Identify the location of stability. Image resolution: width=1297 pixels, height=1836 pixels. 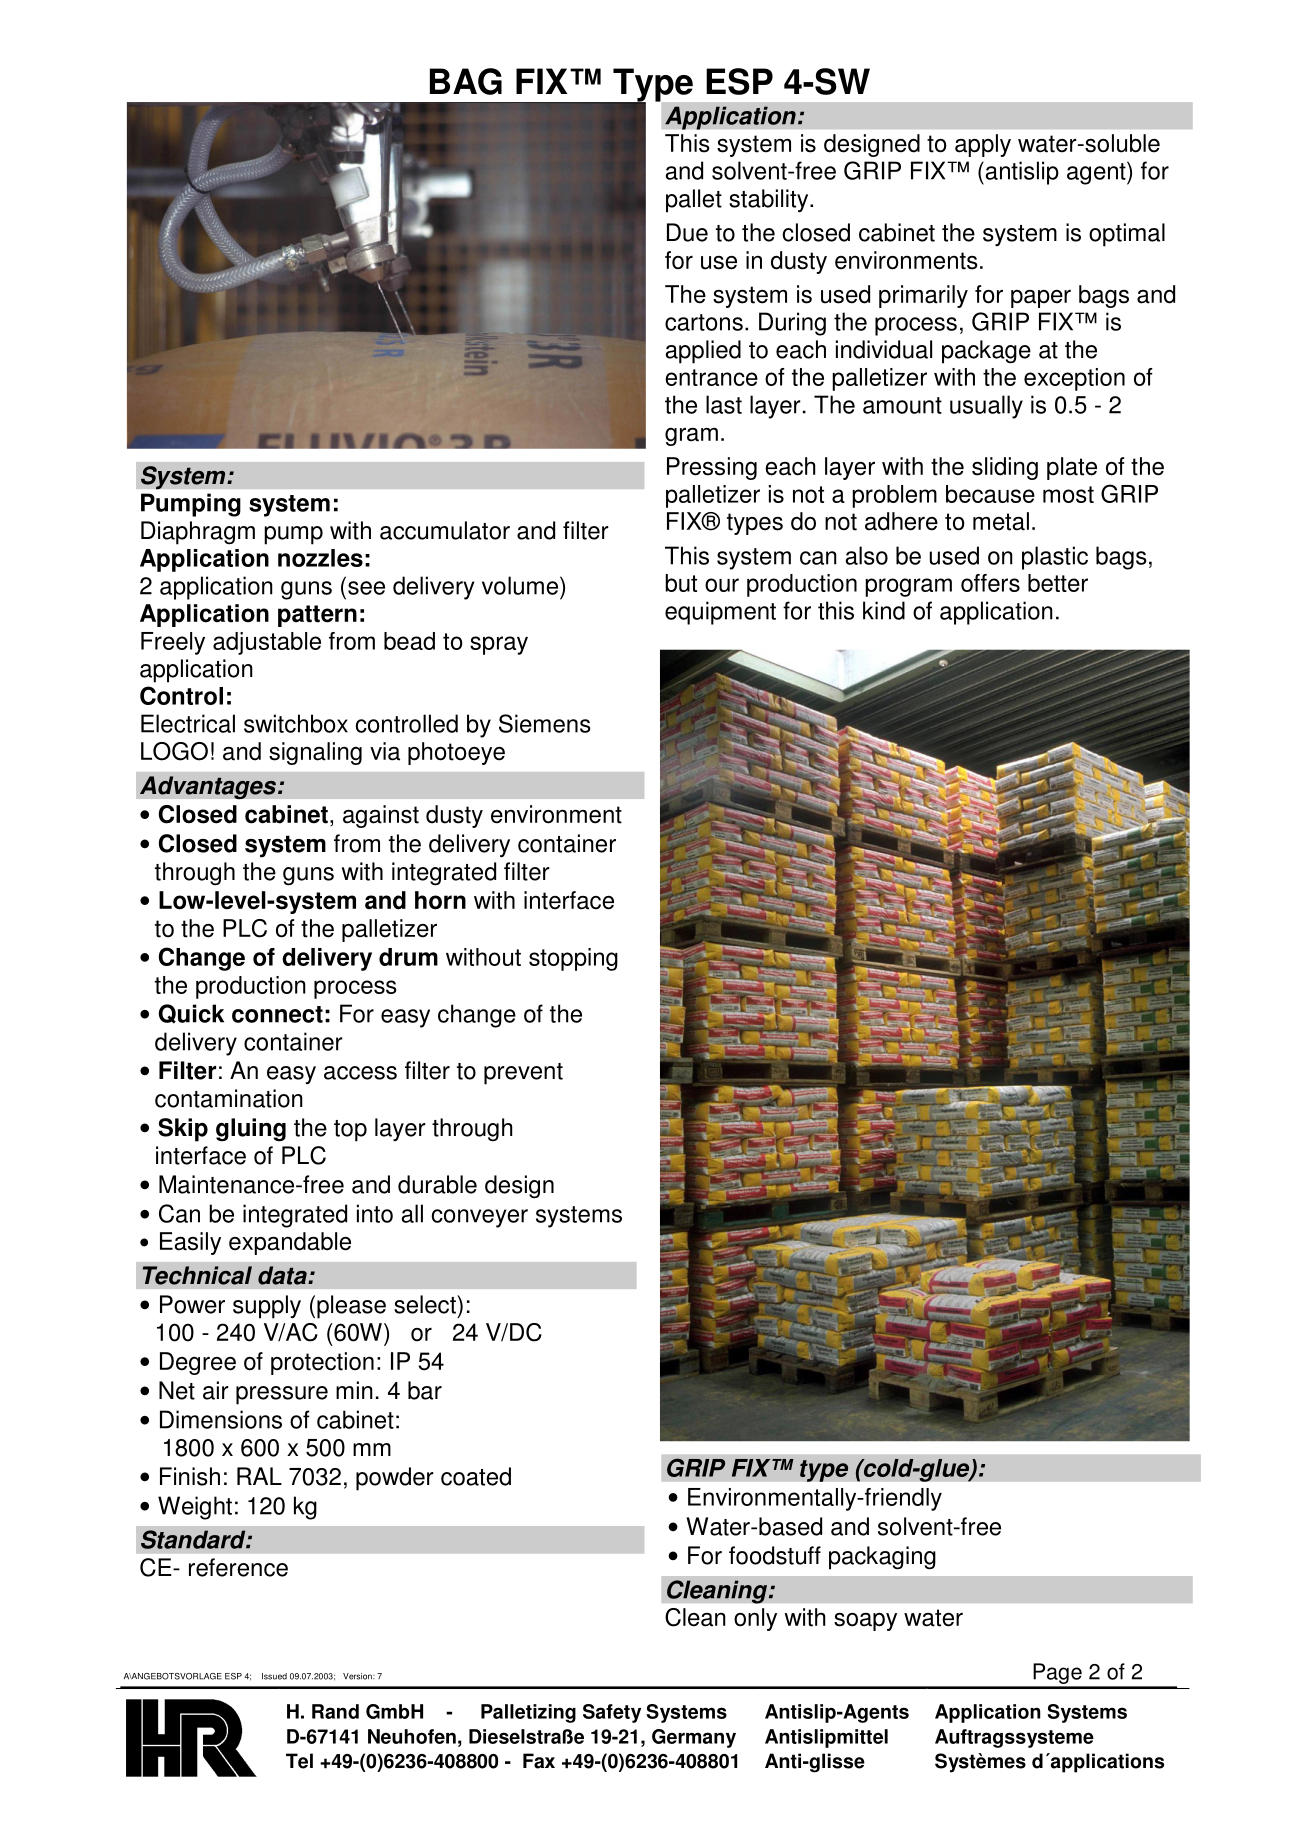
(770, 201).
